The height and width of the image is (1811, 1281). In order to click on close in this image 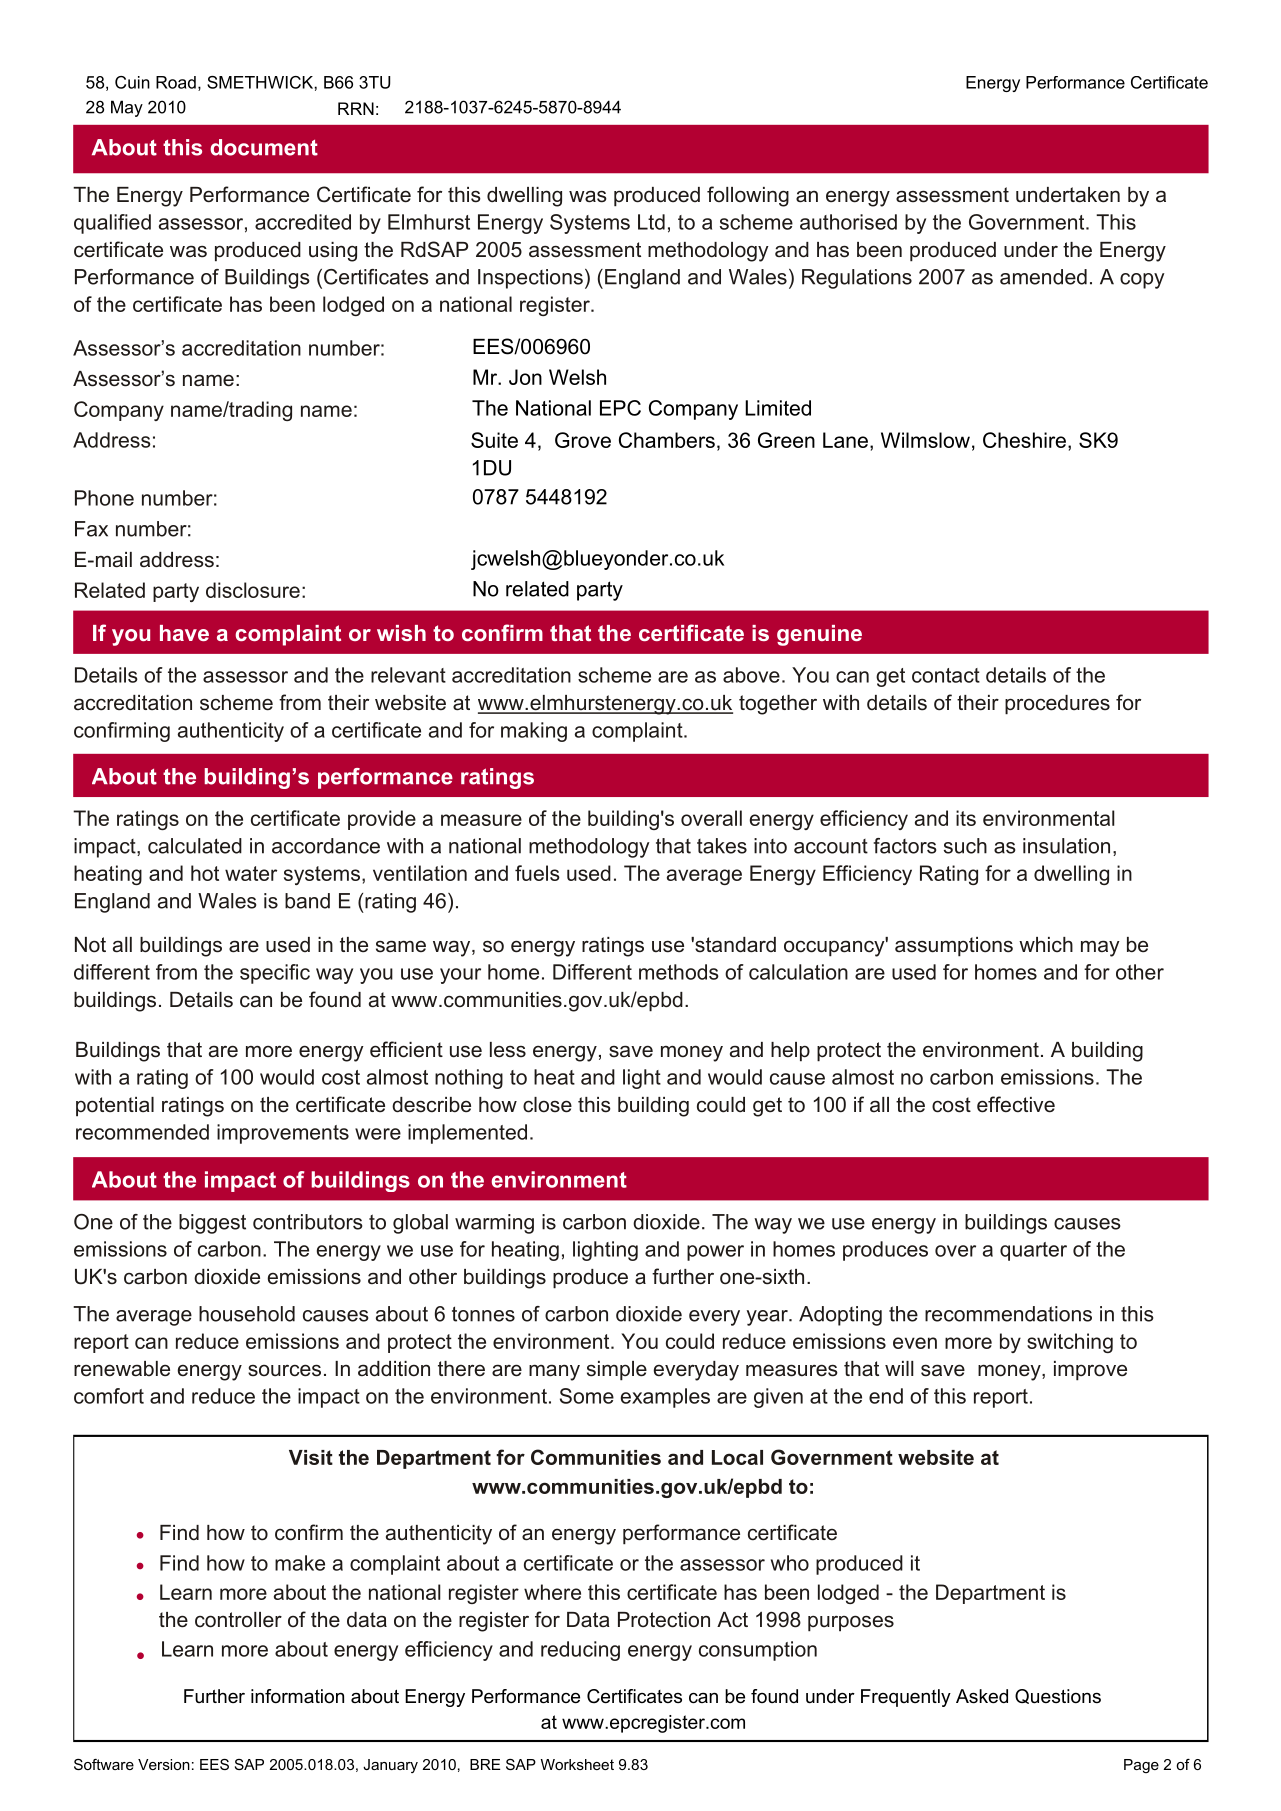, I will do `click(547, 1105)`.
